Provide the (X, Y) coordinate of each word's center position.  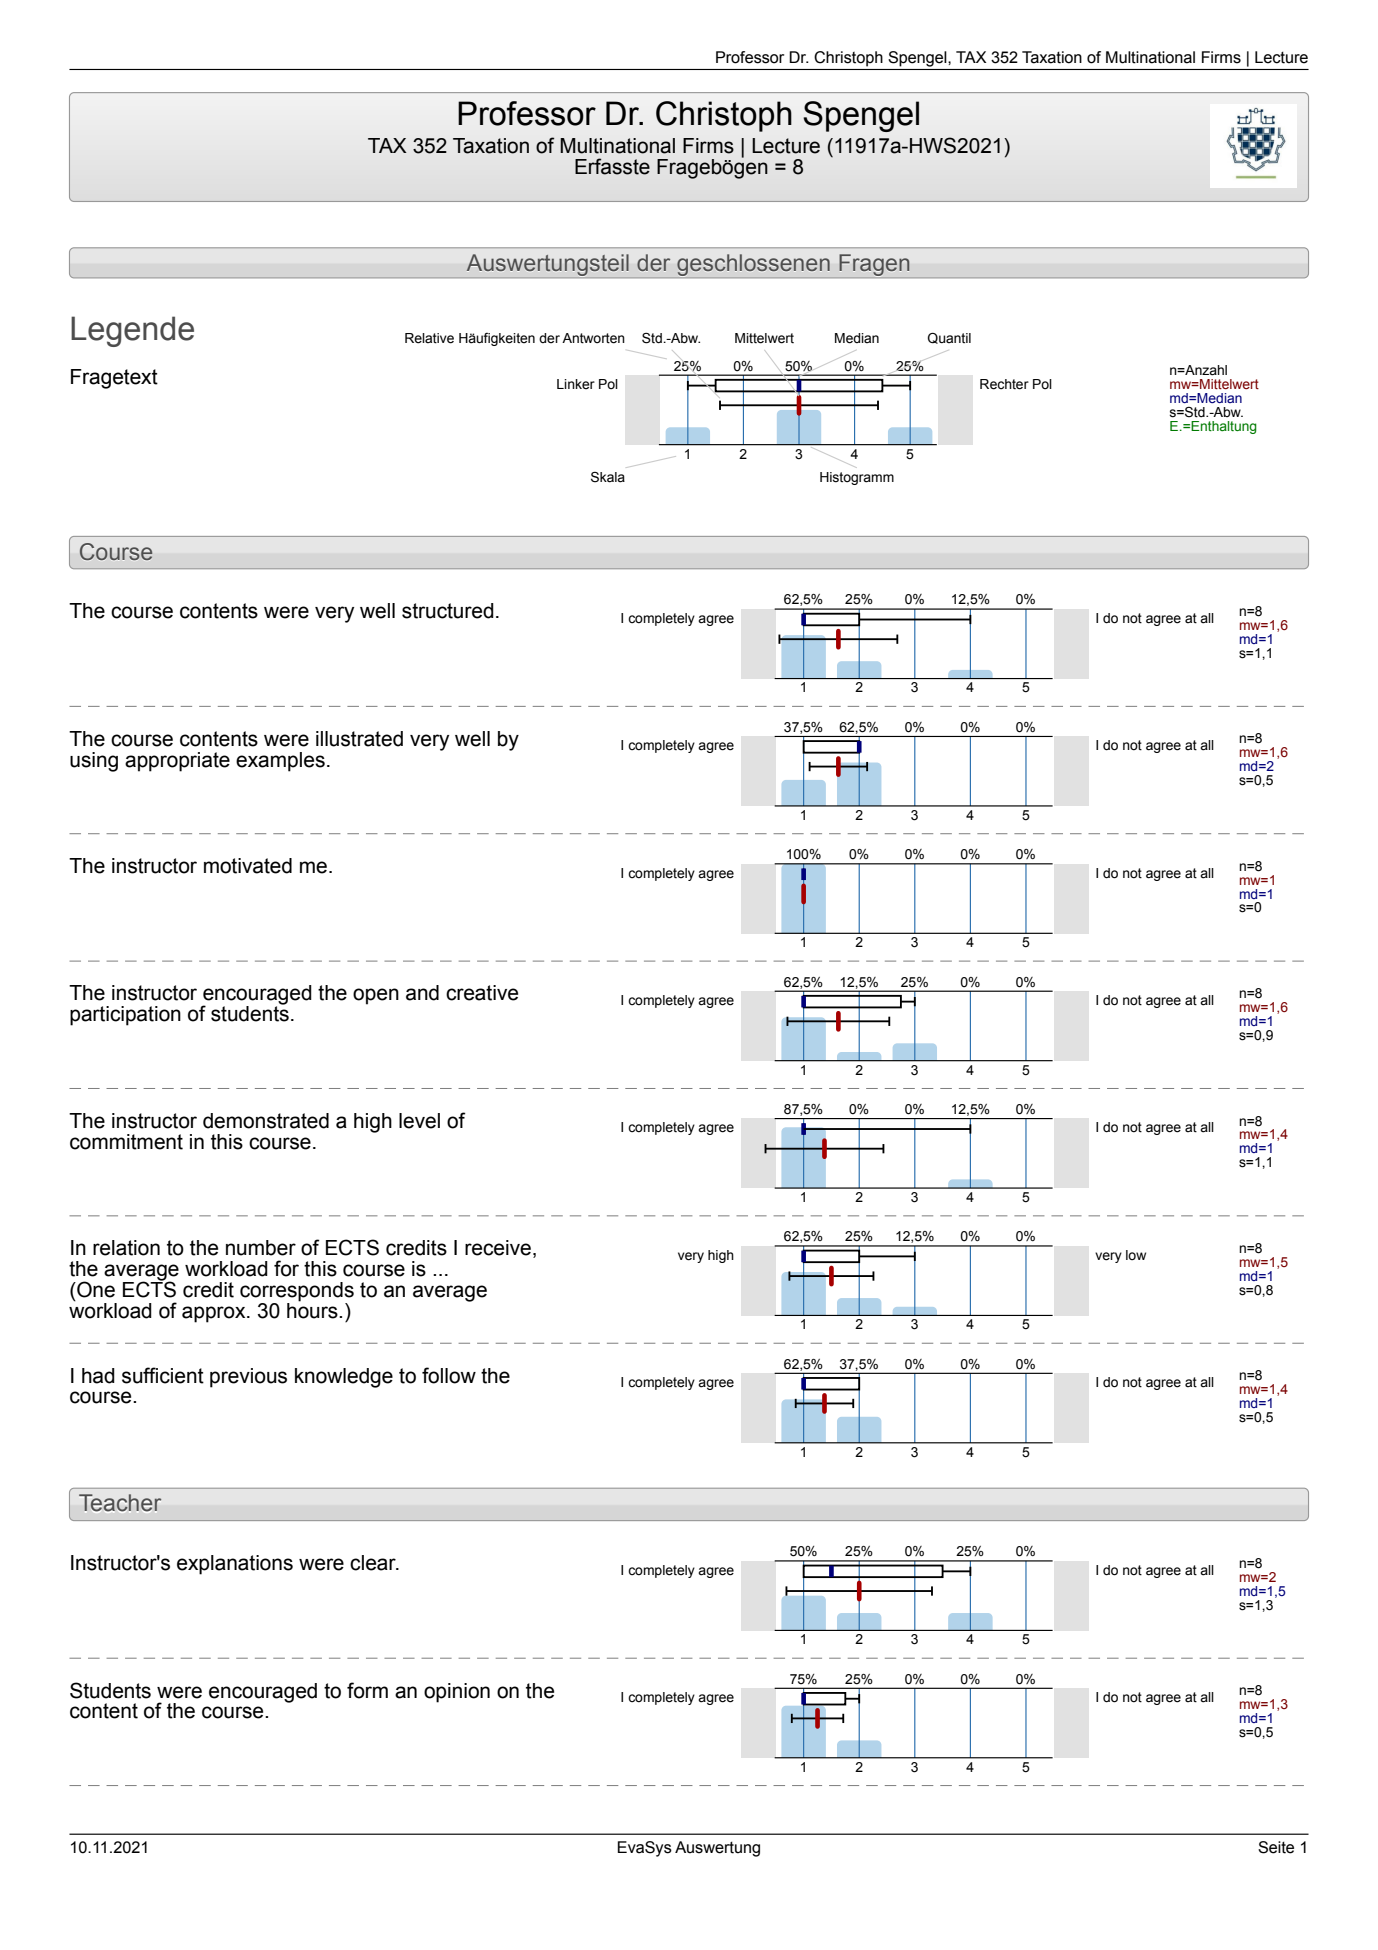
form (367, 1690)
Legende (132, 331)
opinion (457, 1693)
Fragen (874, 266)
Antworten (593, 338)
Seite (1276, 1847)
